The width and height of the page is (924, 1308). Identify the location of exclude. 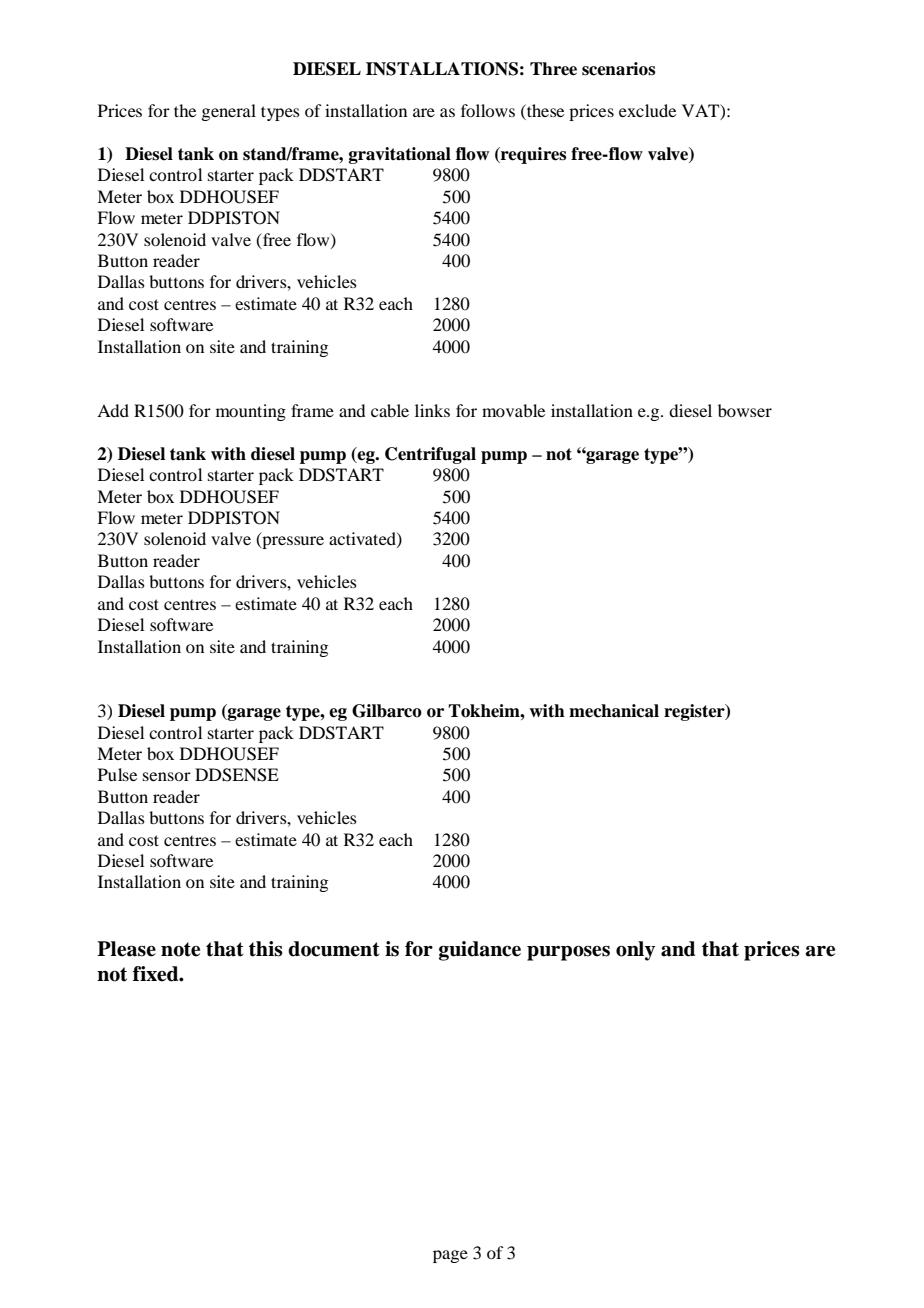
(647, 110).
